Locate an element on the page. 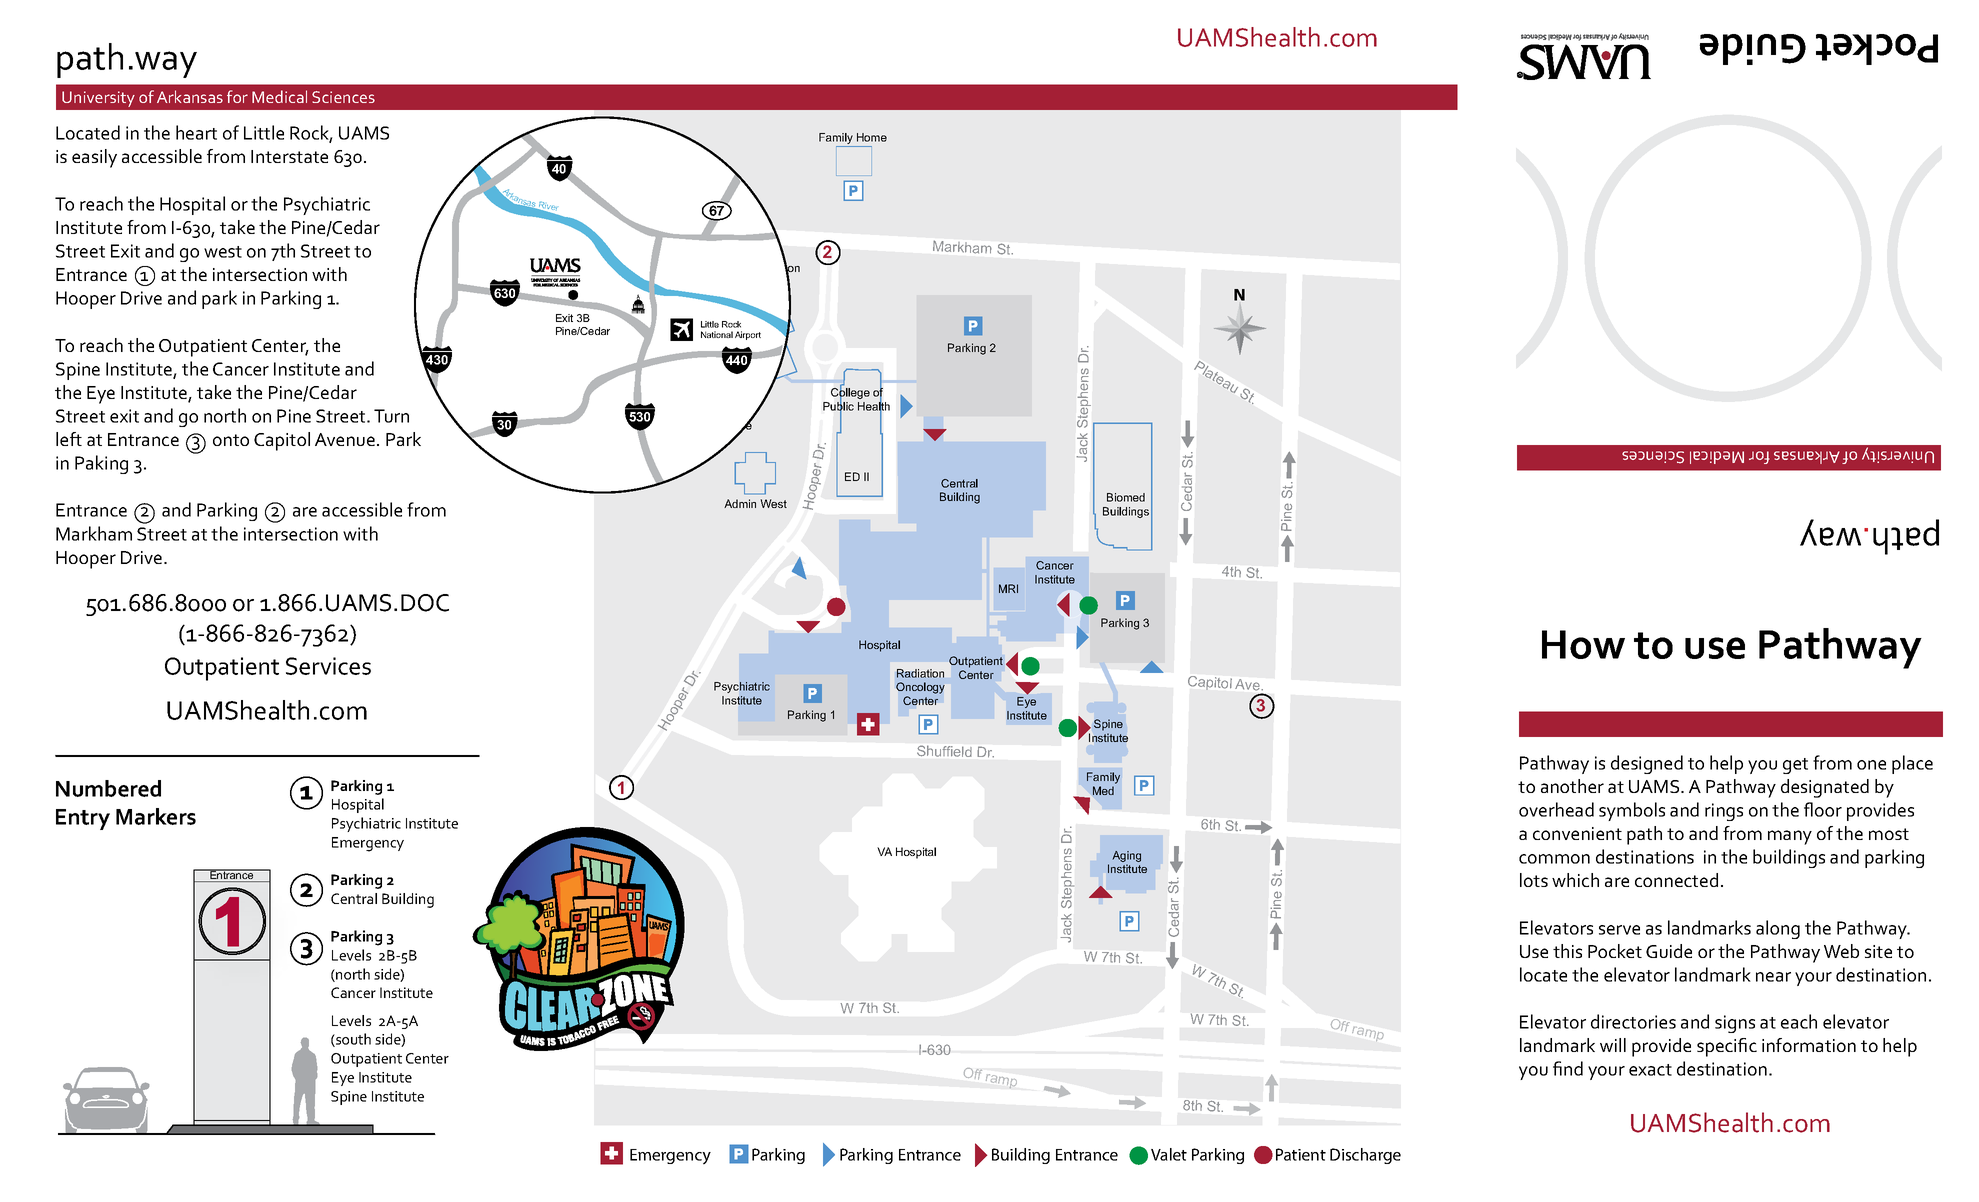 The height and width of the page is (1202, 1979). Aging is located at coordinates (1126, 856).
